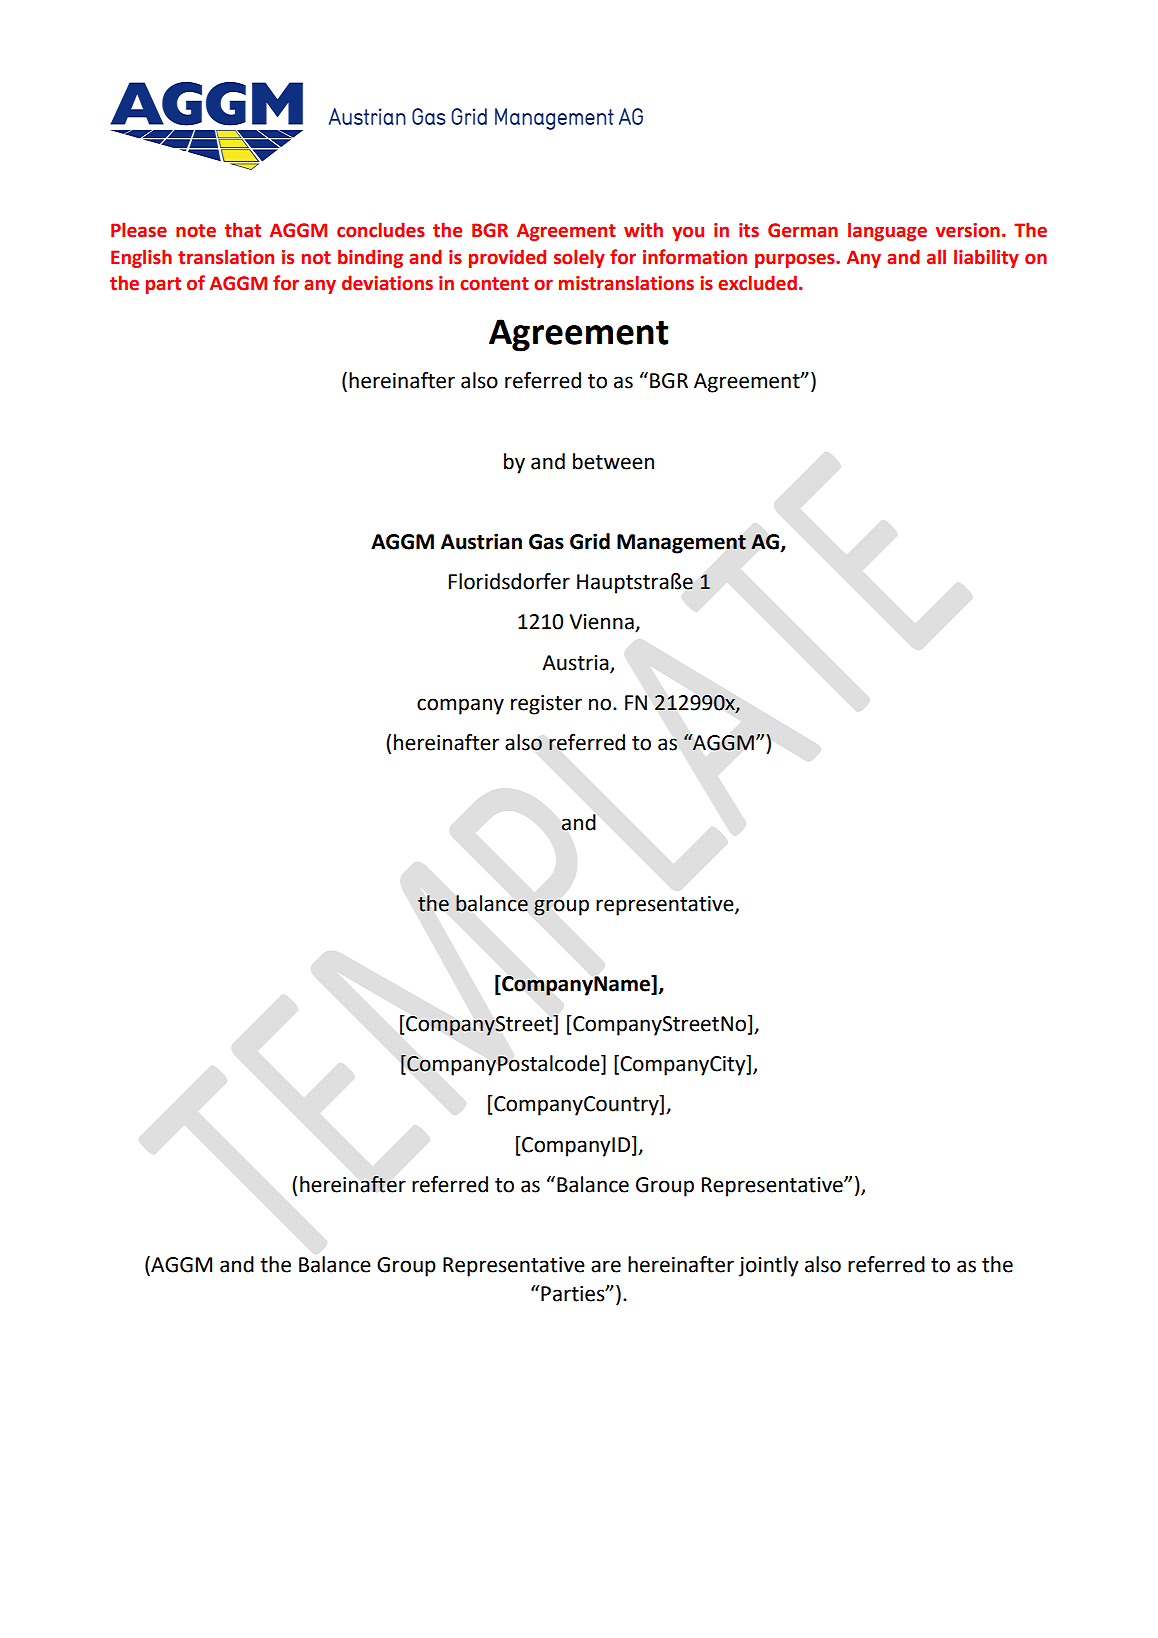  Describe the element at coordinates (579, 258) in the page. I see `solely` at that location.
